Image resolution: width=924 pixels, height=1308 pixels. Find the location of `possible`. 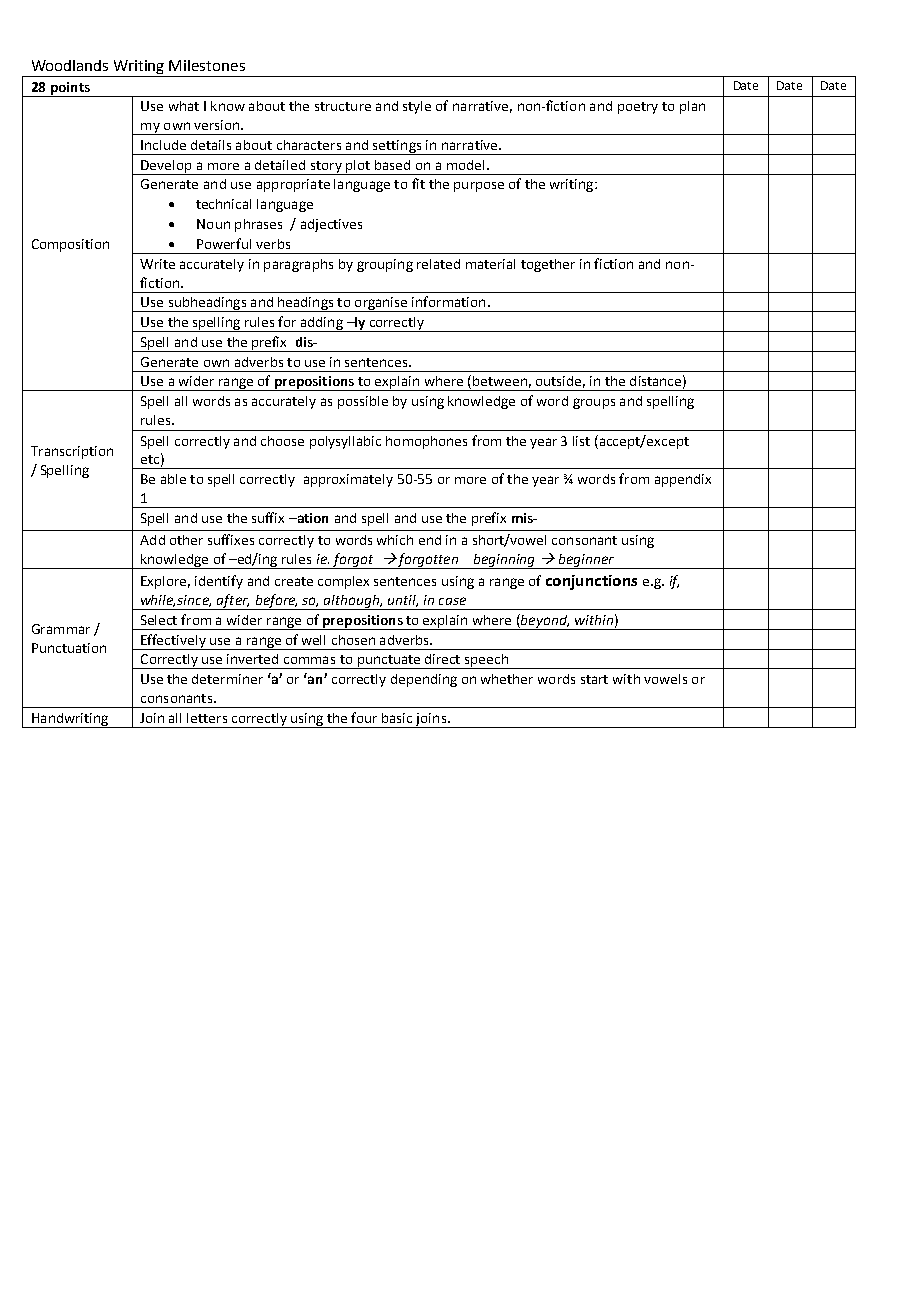

possible is located at coordinates (363, 402).
